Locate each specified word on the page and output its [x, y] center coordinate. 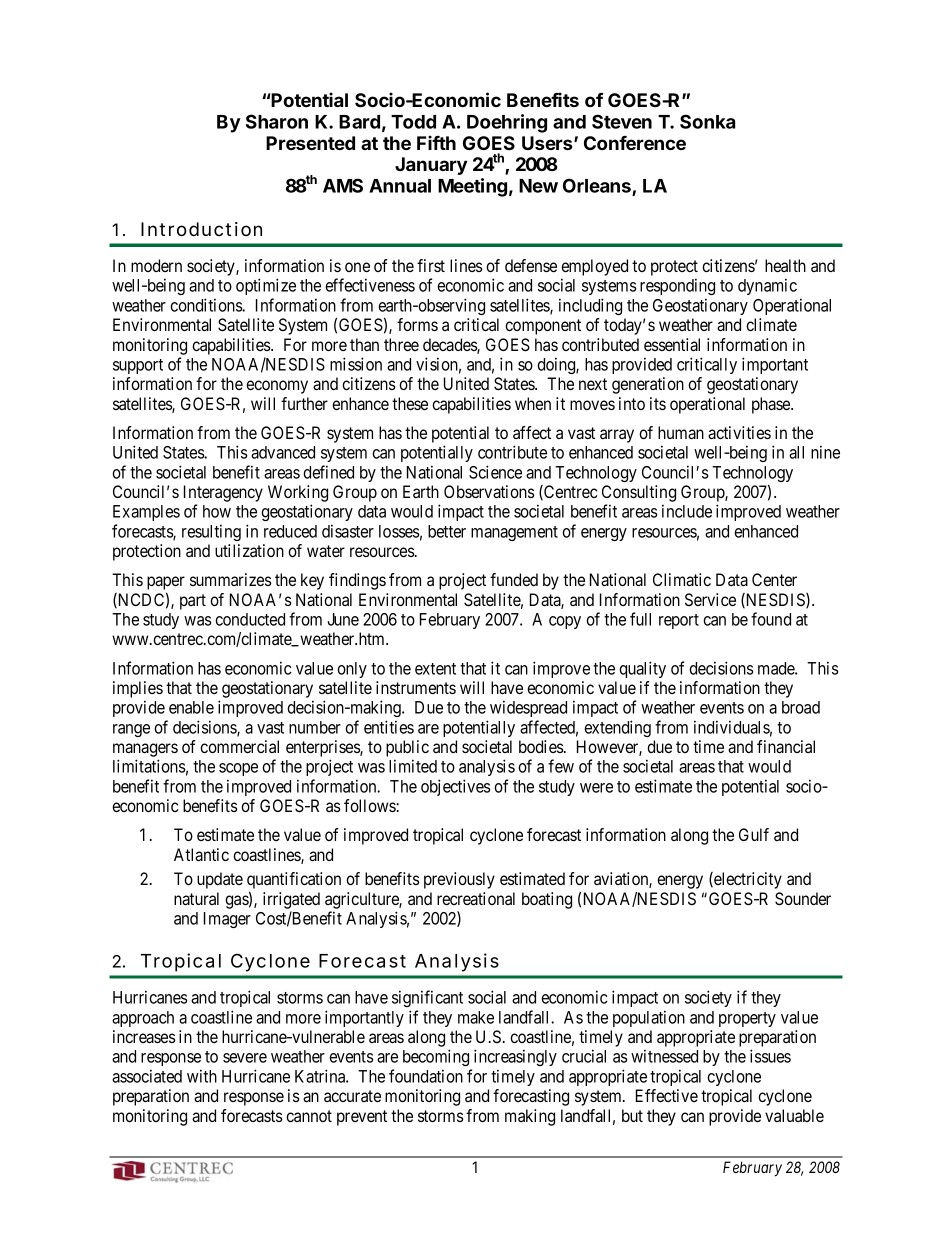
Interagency [223, 493]
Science [495, 472]
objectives [455, 787]
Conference [635, 143]
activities [739, 432]
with [202, 1076]
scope [238, 769]
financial [786, 746]
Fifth [436, 142]
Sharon [277, 121]
